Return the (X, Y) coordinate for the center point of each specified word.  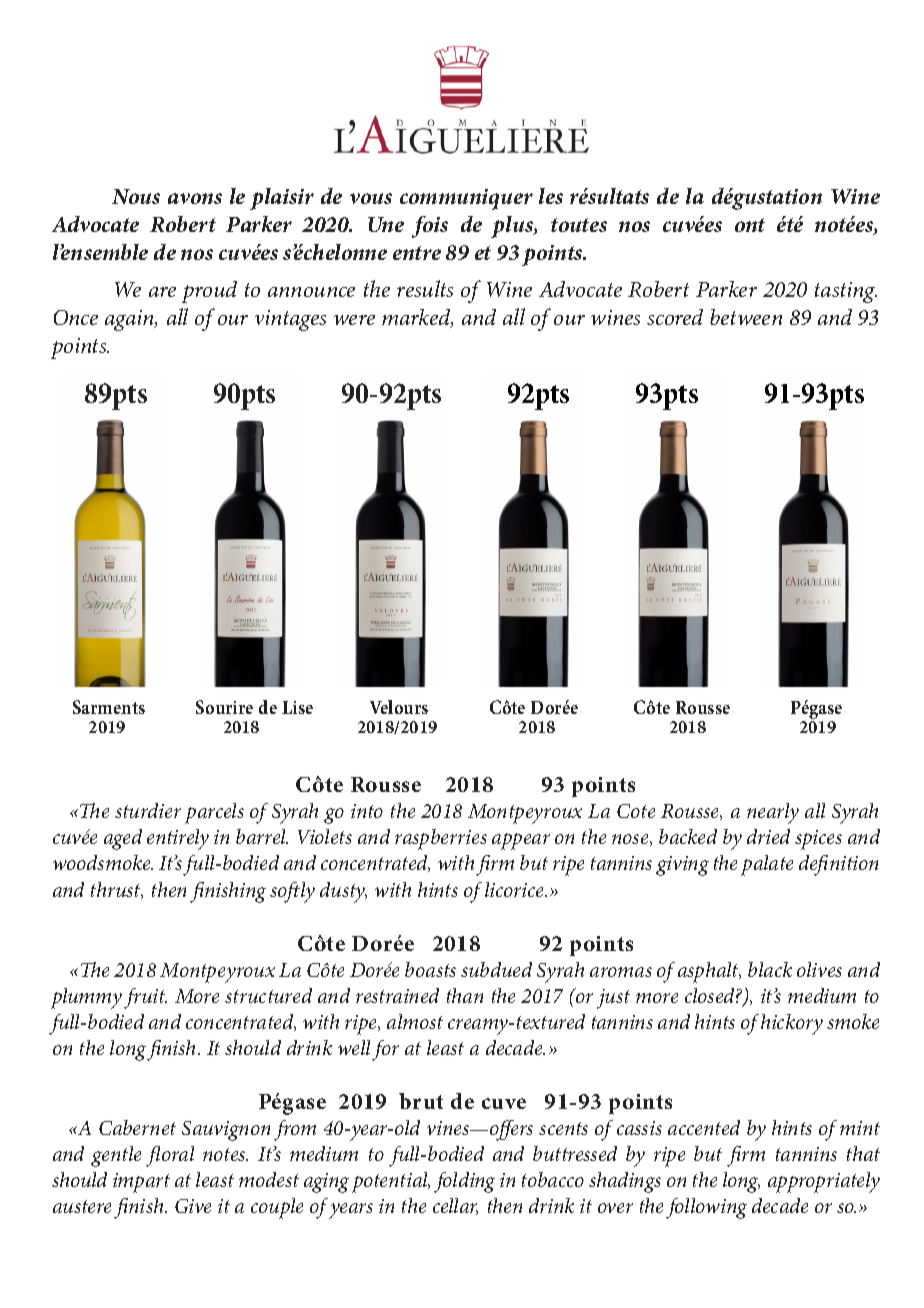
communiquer (466, 199)
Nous (136, 196)
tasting (846, 292)
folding (464, 1182)
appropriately (824, 1182)
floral (170, 1156)
